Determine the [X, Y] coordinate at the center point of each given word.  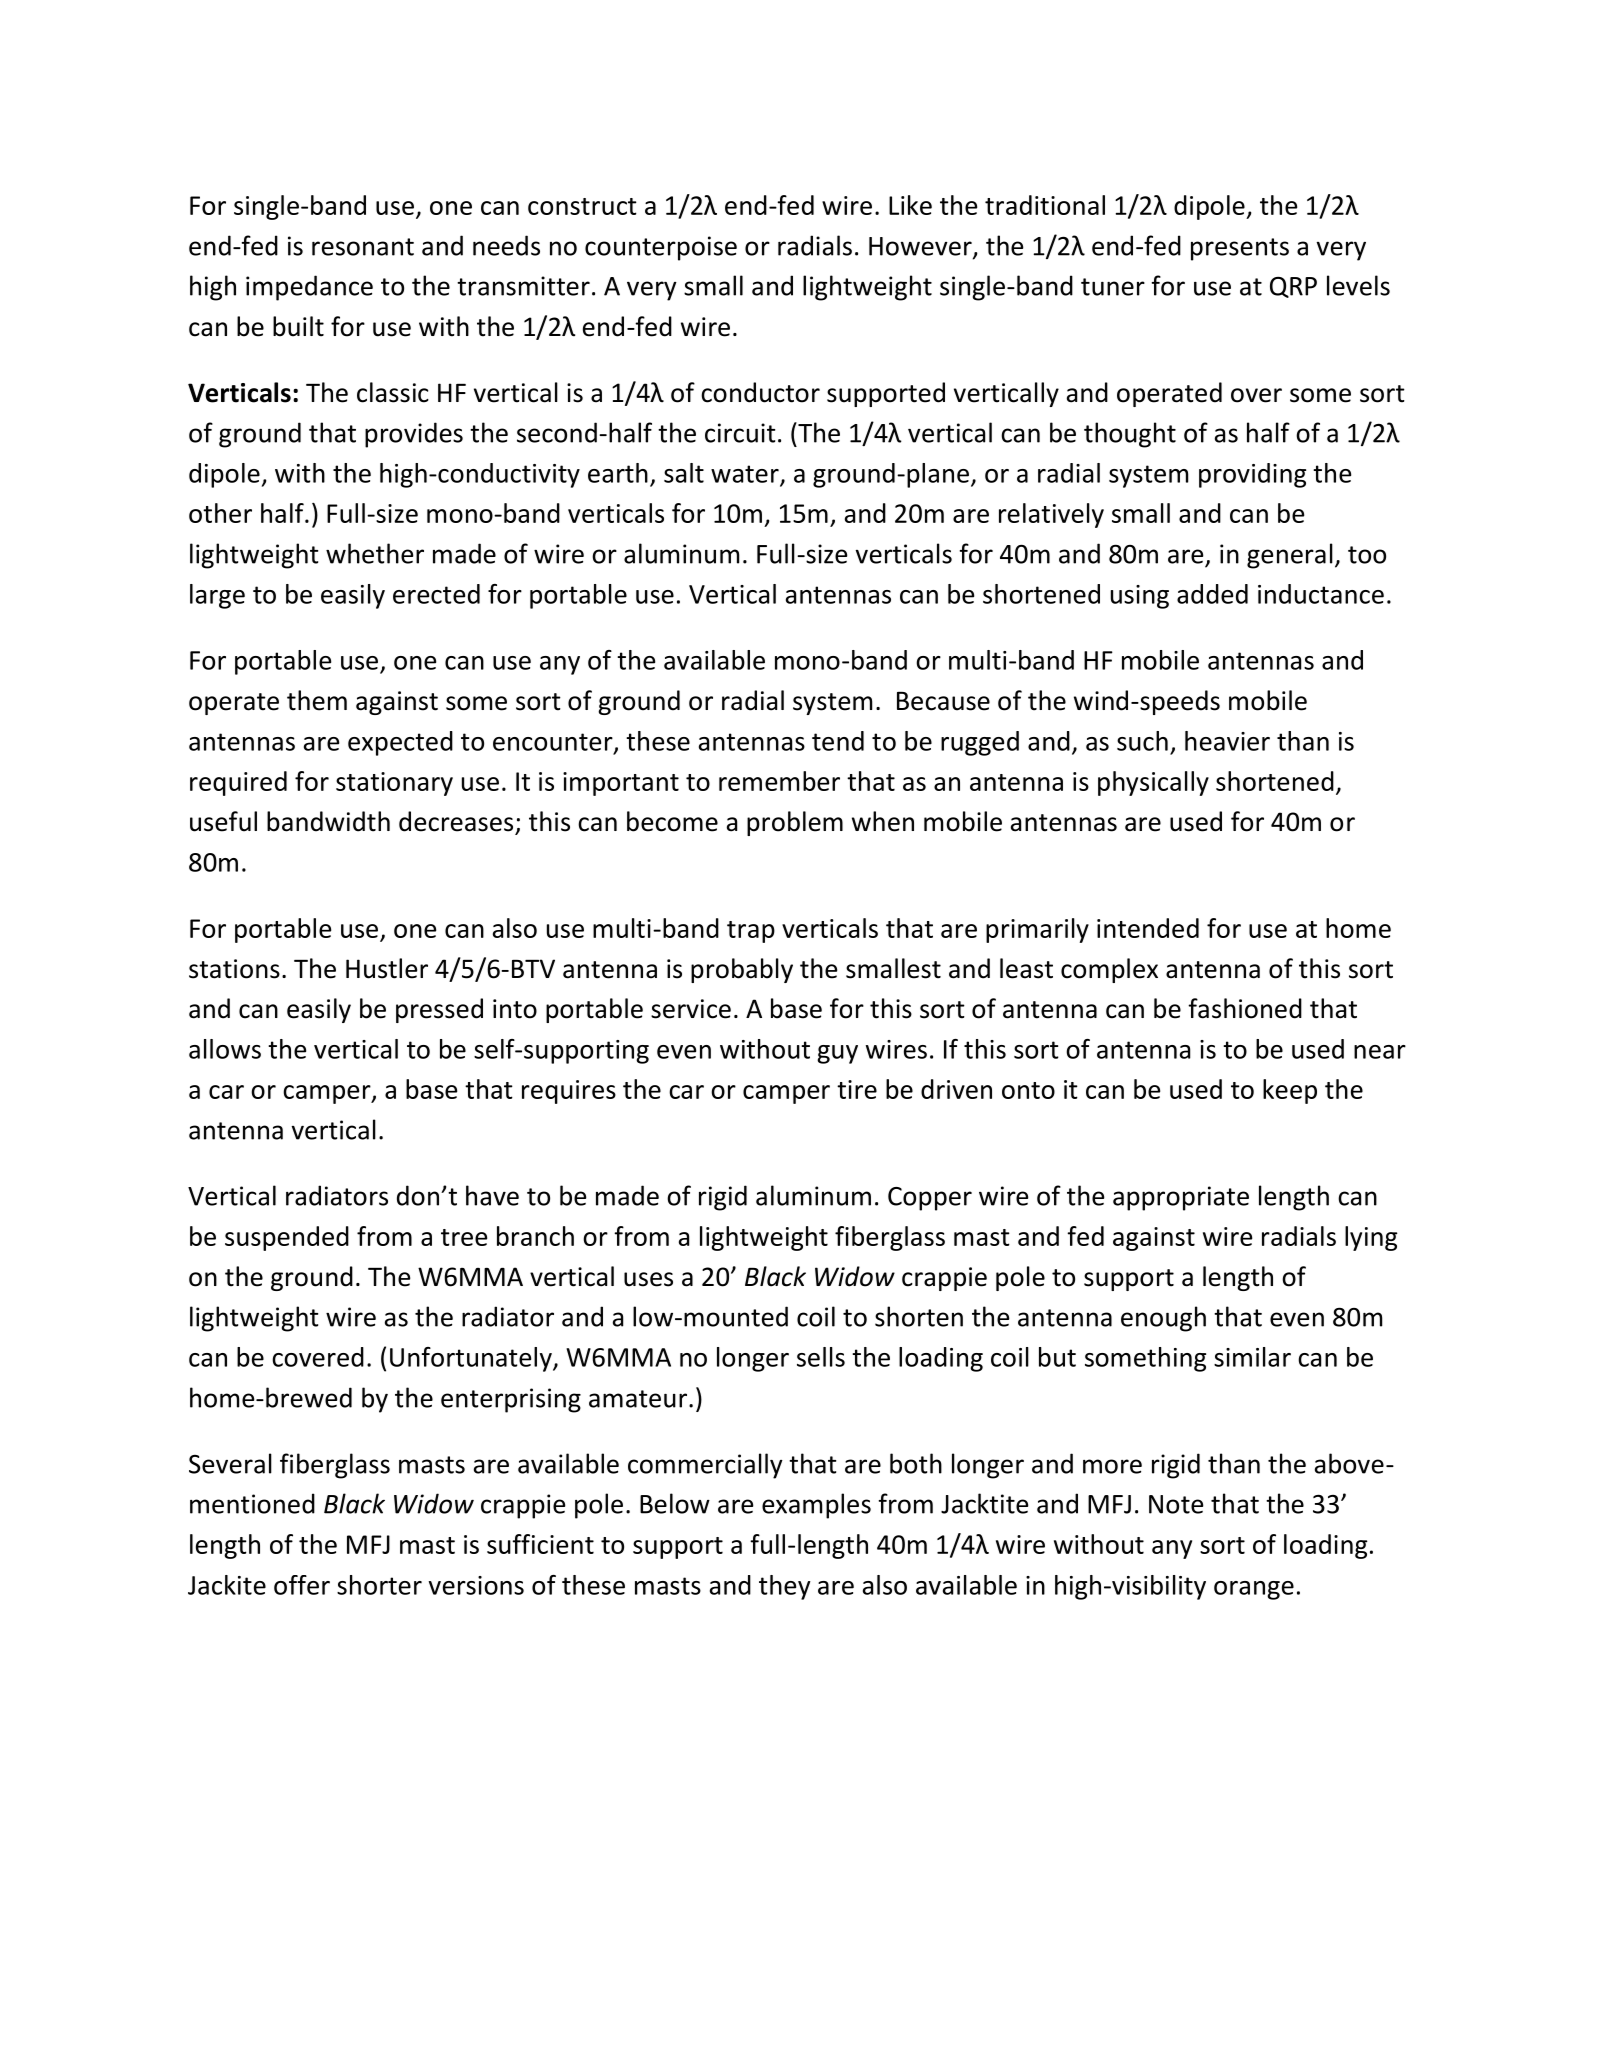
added [1212, 594]
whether [375, 553]
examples [816, 1506]
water [746, 475]
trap [751, 932]
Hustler [387, 968]
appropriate [1181, 1198]
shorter [379, 1585]
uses [648, 1279]
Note [1176, 1504]
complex [1109, 970]
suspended [287, 1238]
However [921, 247]
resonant [363, 247]
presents [1240, 249]
